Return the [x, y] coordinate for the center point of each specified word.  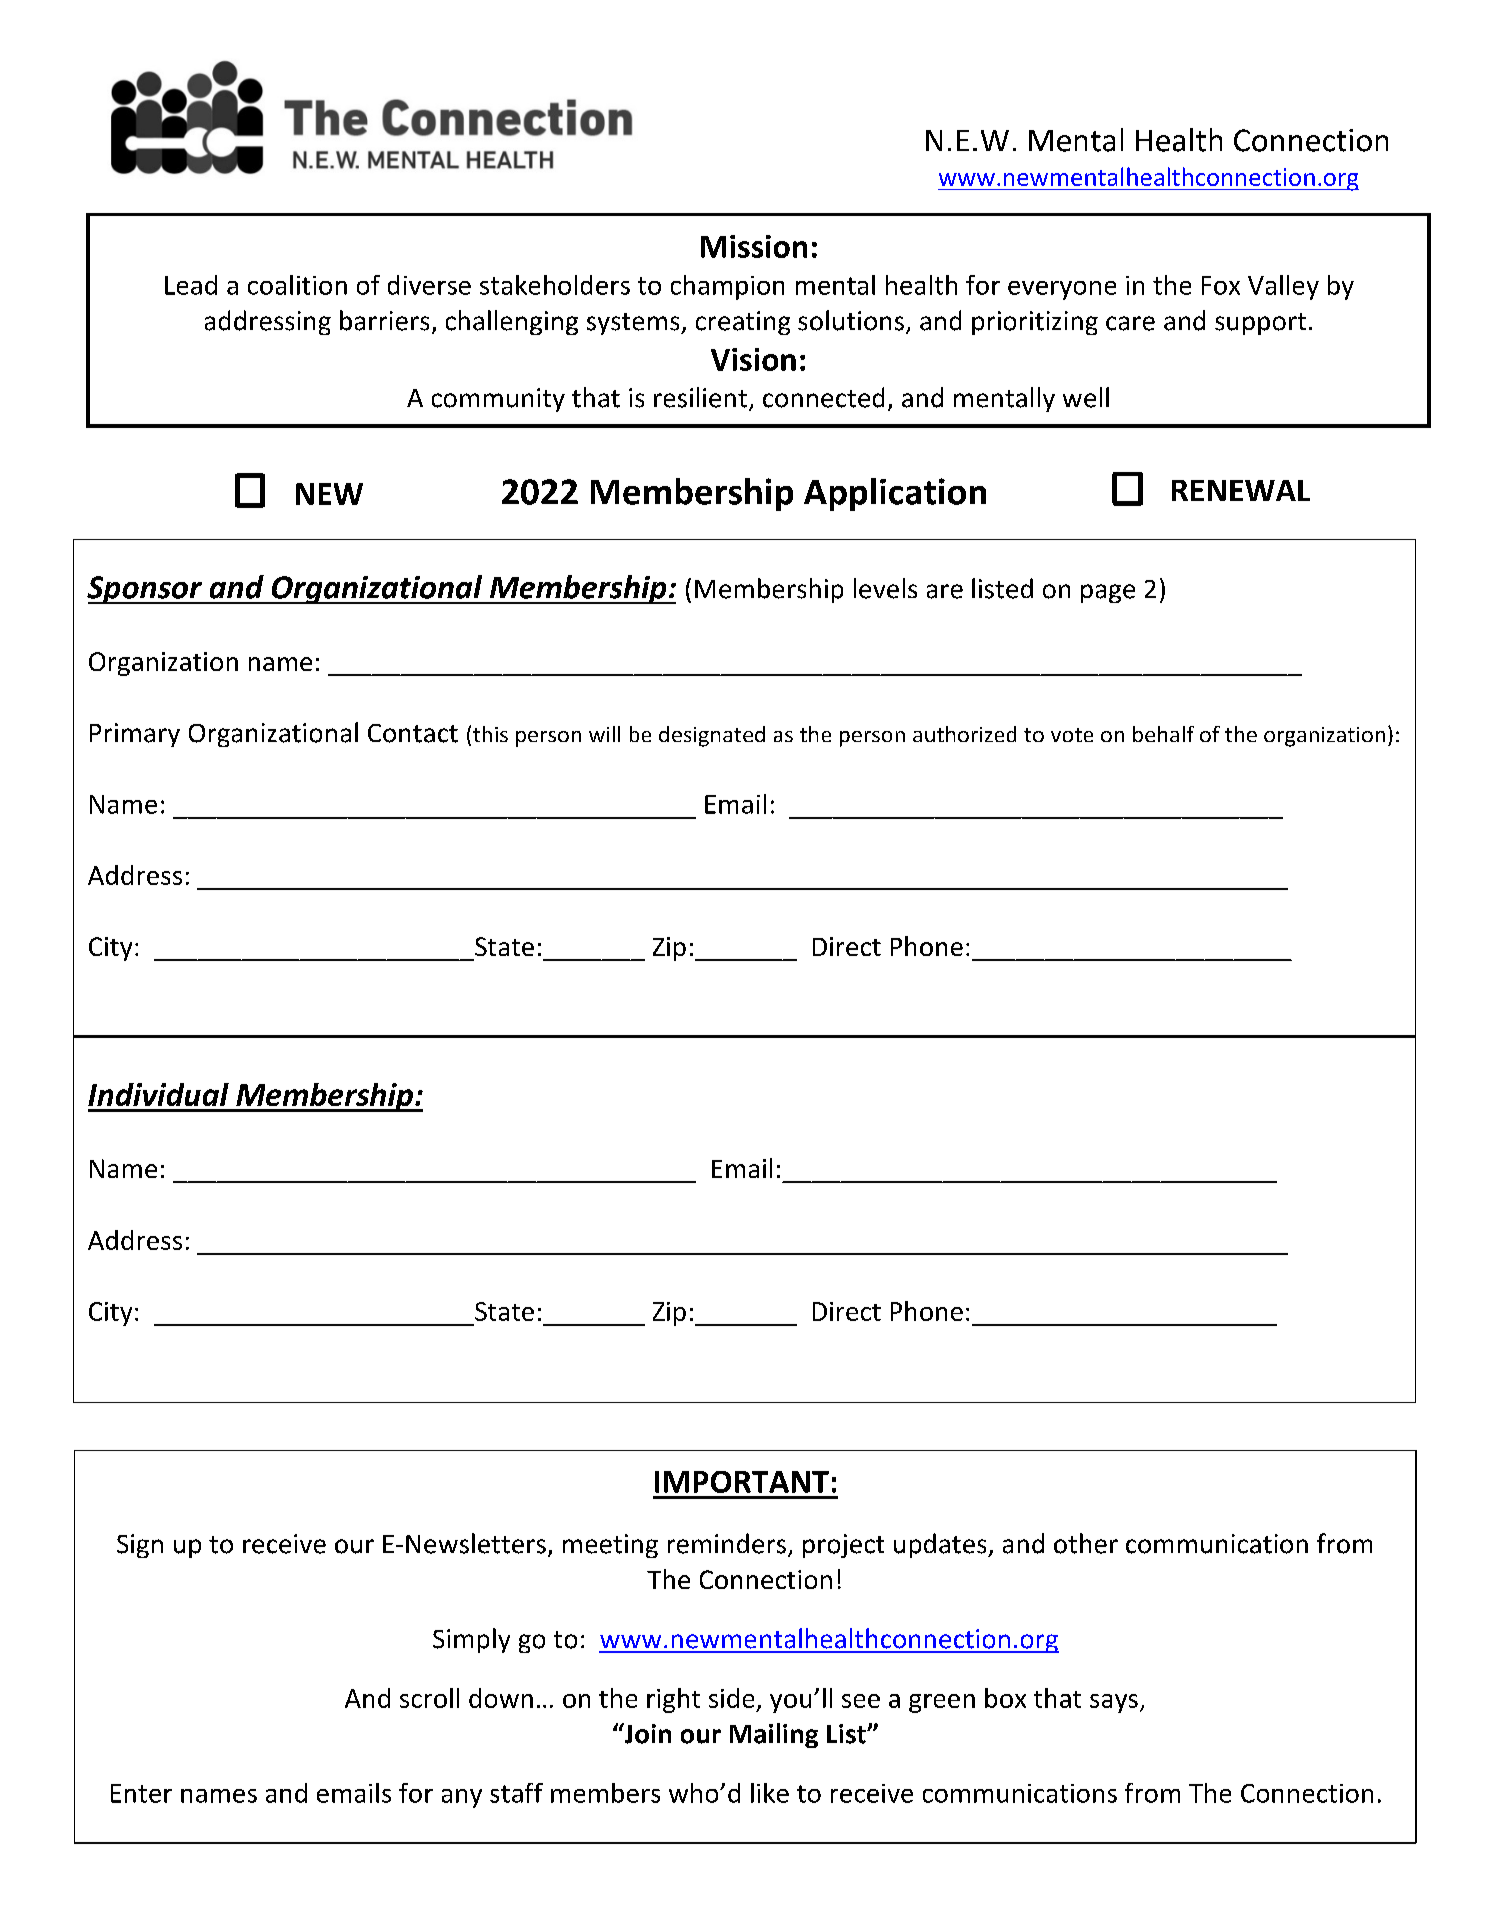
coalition [297, 285]
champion [727, 287]
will [604, 734]
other [1086, 1543]
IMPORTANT [742, 1482]
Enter [141, 1793]
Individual [158, 1094]
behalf [1163, 734]
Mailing [774, 1735]
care [1130, 323]
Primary [135, 735]
